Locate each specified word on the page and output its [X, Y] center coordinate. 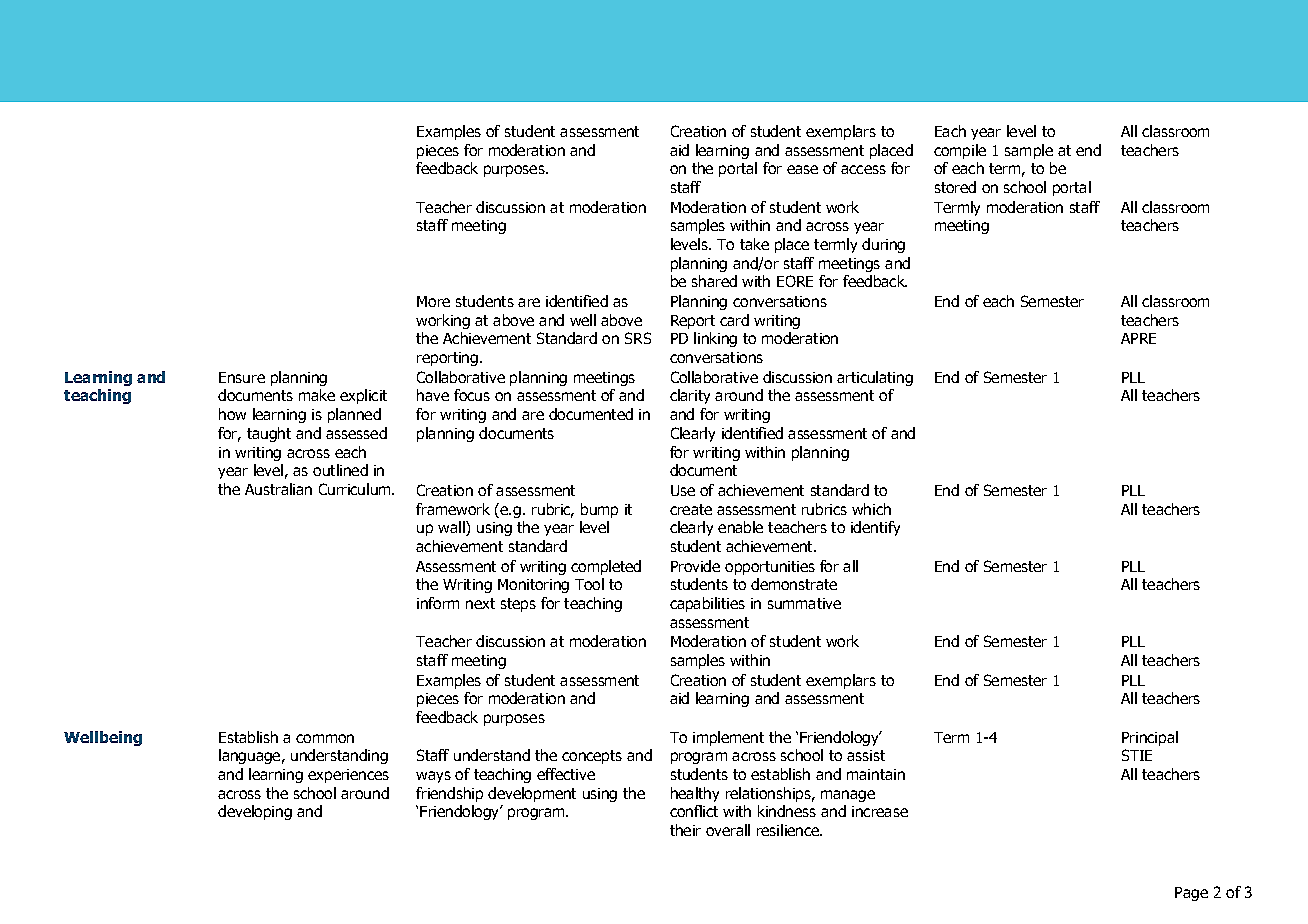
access [863, 169]
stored [955, 187]
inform [438, 603]
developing [255, 812]
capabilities [707, 604]
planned [354, 415]
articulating [875, 378]
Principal [1150, 738]
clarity [690, 396]
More [433, 301]
